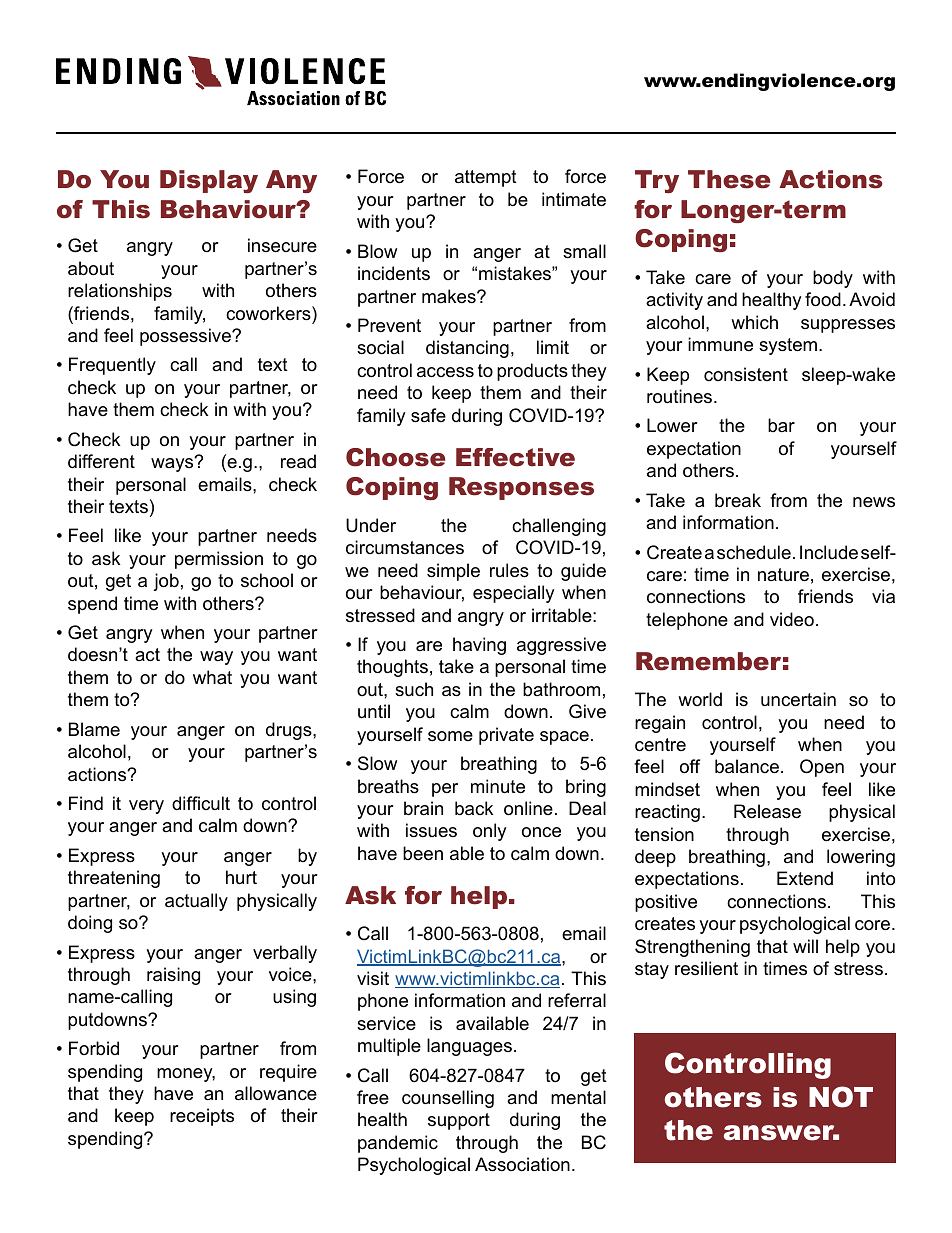 The width and height of the image is (952, 1233). I want to click on These, so click(729, 179).
